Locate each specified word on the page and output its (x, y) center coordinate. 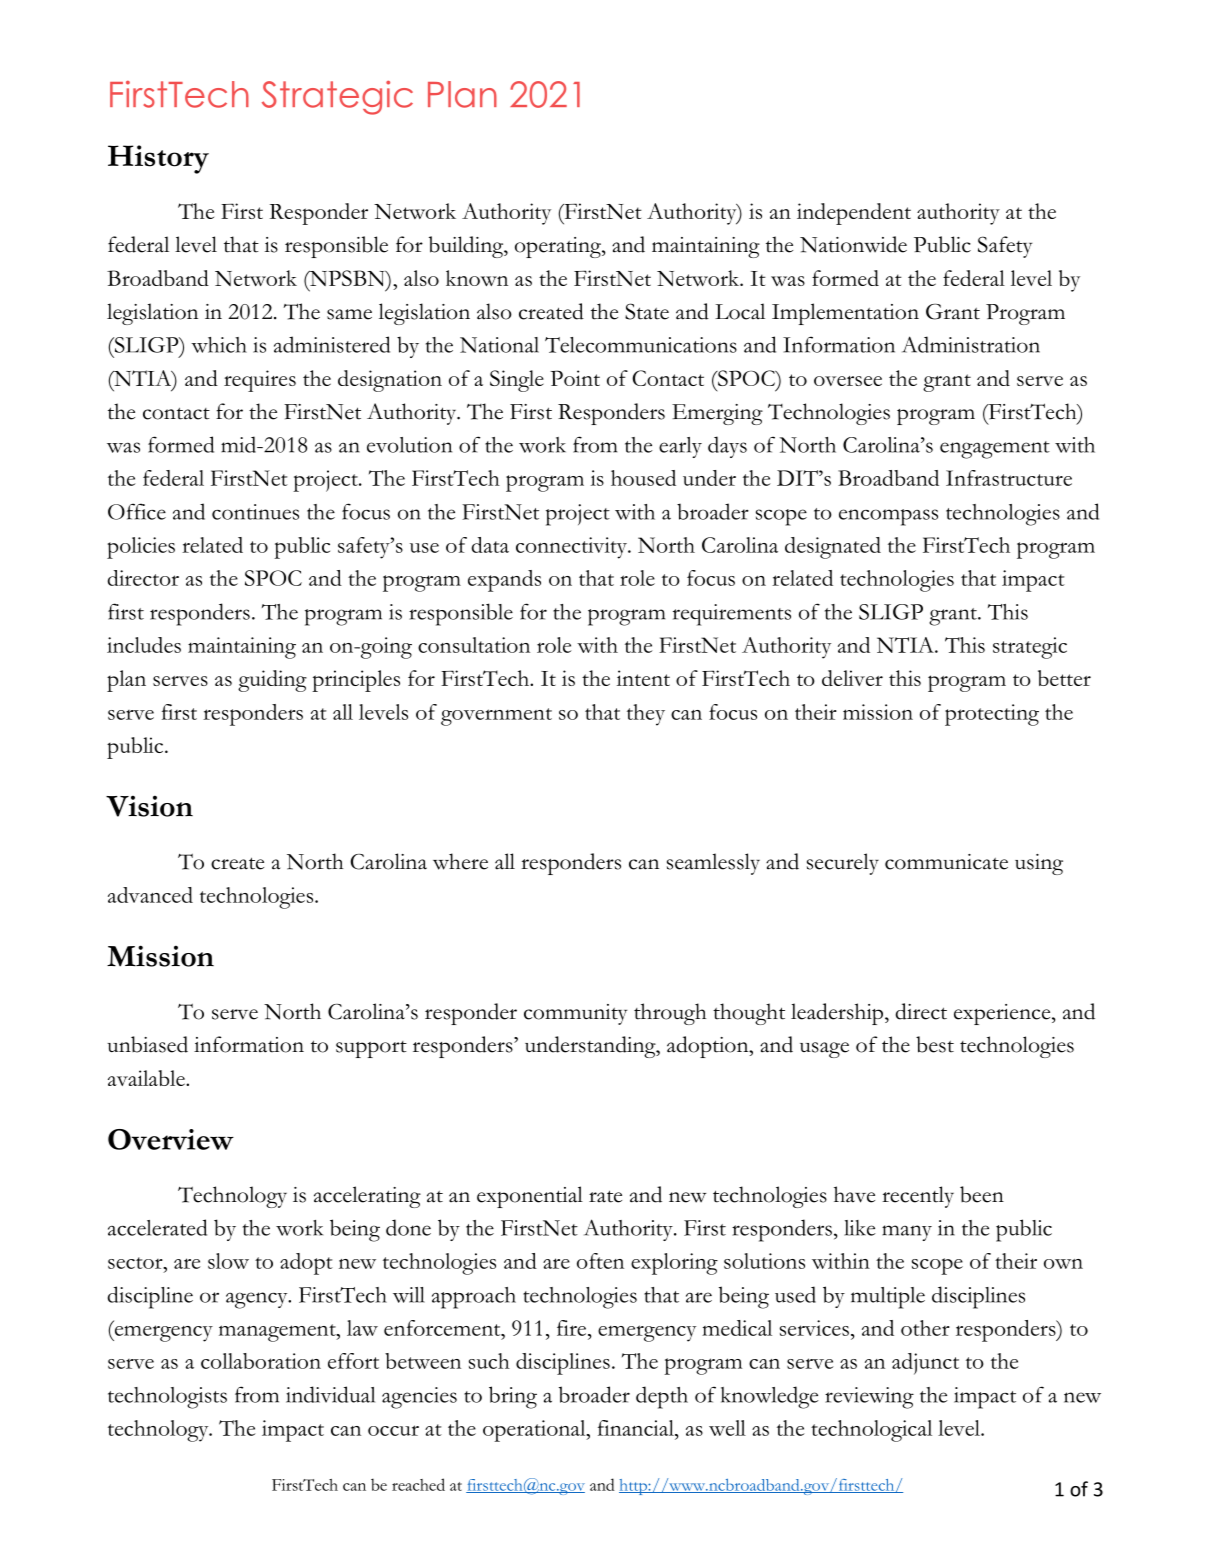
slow (228, 1261)
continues (255, 512)
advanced (150, 895)
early (680, 447)
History (158, 159)
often (600, 1261)
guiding (272, 681)
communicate (946, 862)
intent (643, 678)
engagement (995, 450)
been (982, 1194)
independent (854, 214)
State (647, 311)
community (576, 1014)
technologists (167, 1398)
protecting (992, 715)
